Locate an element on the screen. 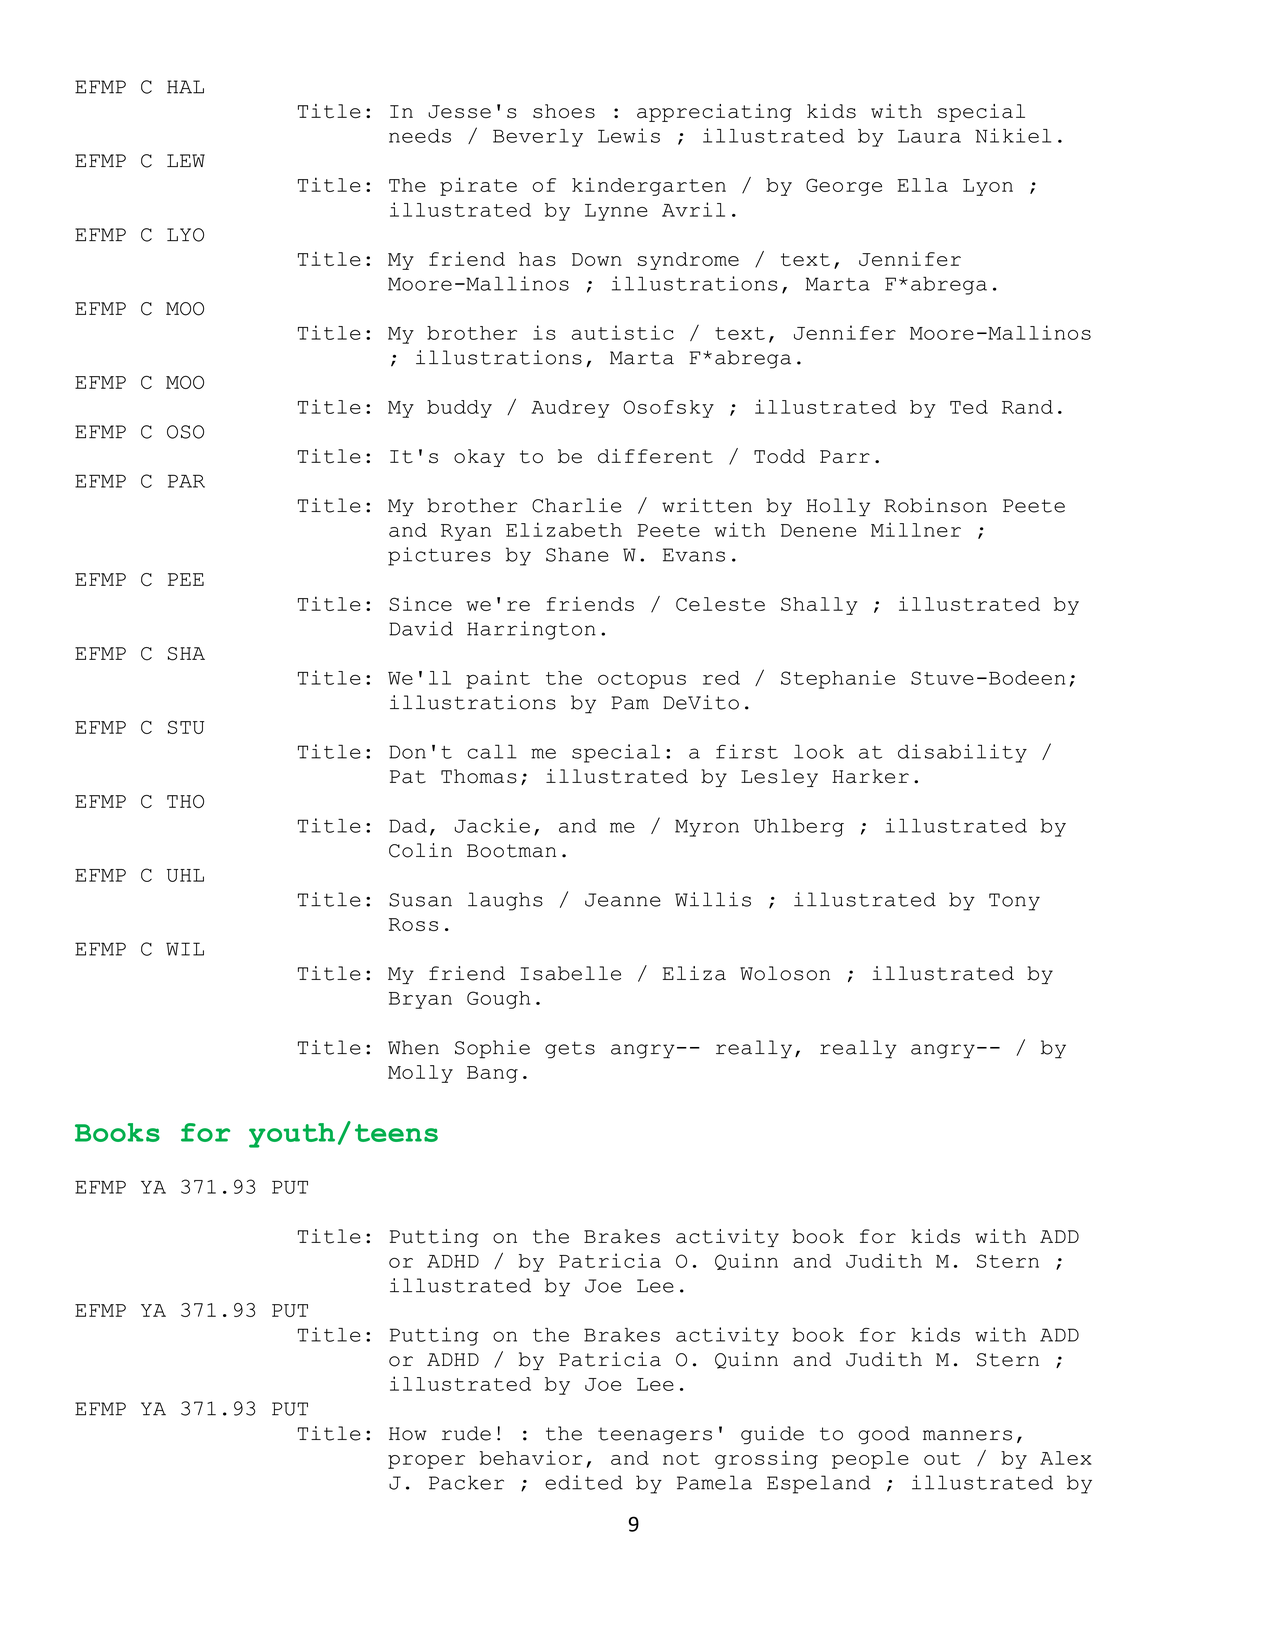  paint is located at coordinates (498, 679).
